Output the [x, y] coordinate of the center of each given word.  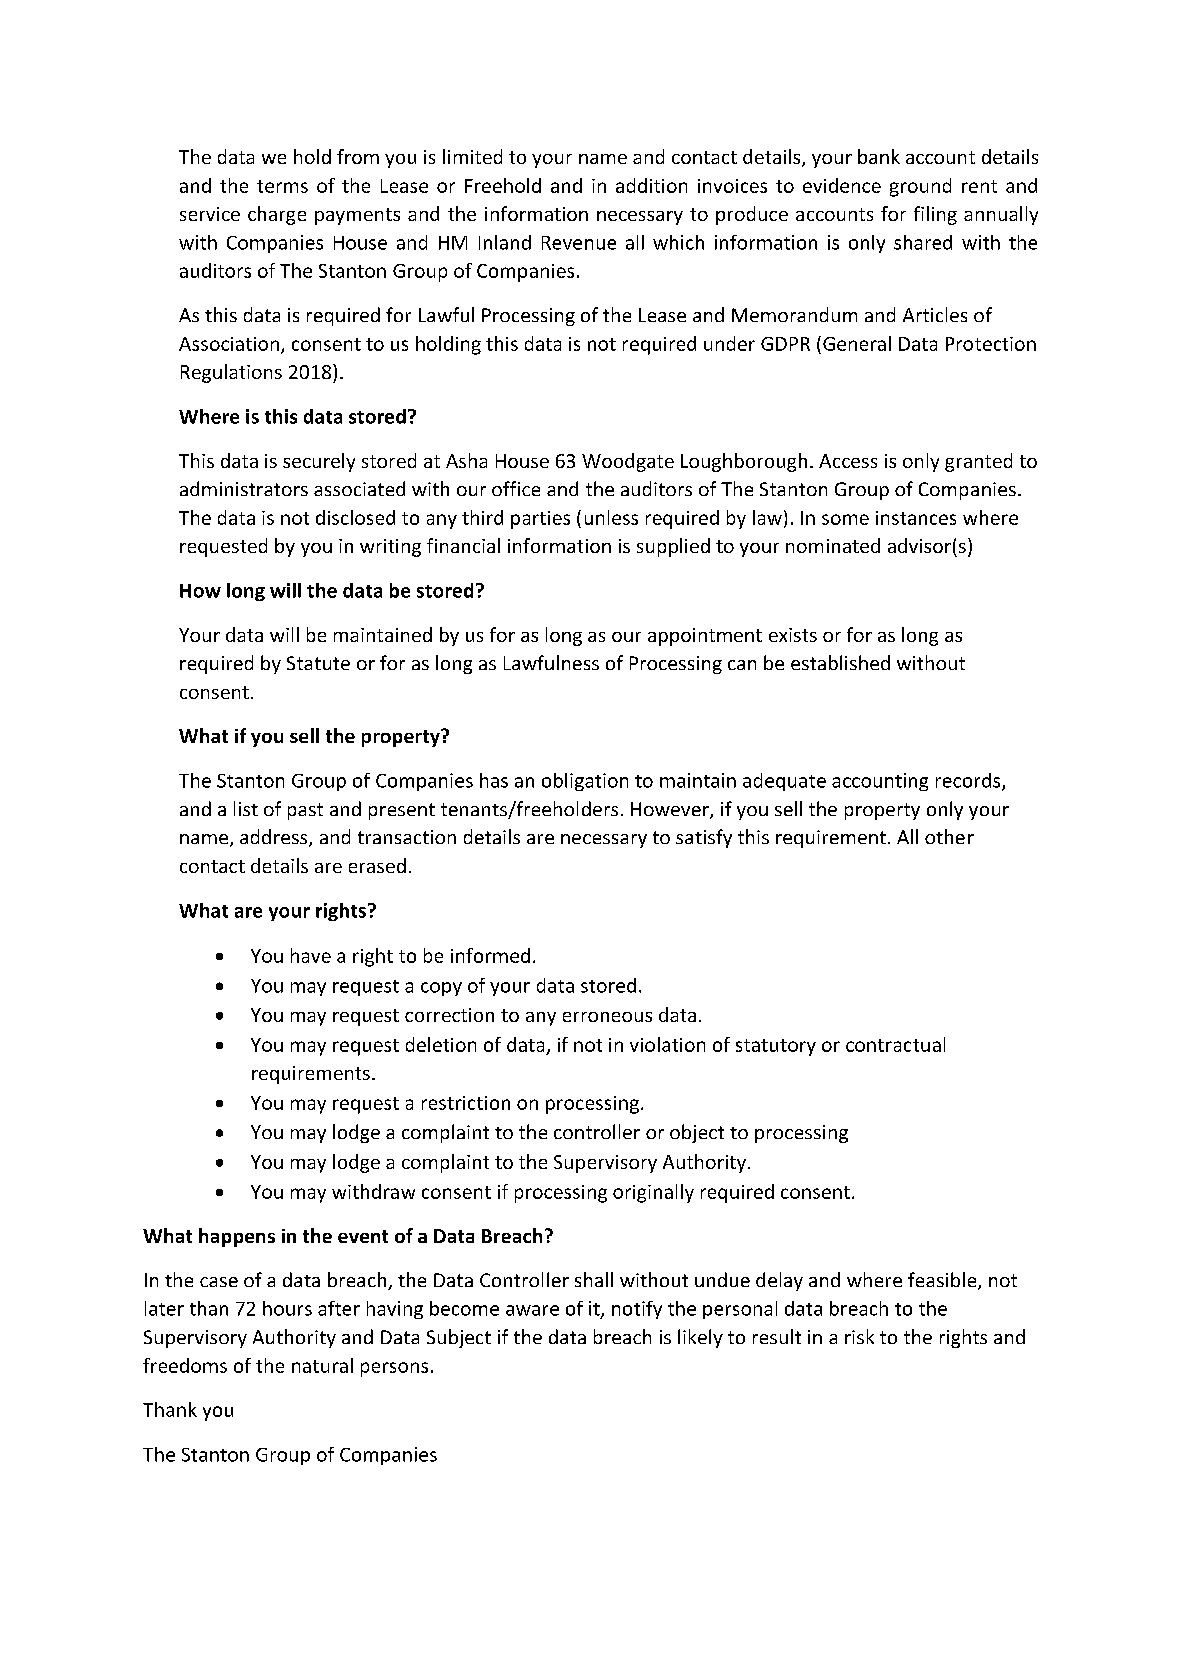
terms [282, 186]
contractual [895, 1044]
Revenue [579, 243]
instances [916, 518]
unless [611, 517]
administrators [244, 488]
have [311, 955]
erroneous [607, 1017]
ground [920, 187]
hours [287, 1308]
